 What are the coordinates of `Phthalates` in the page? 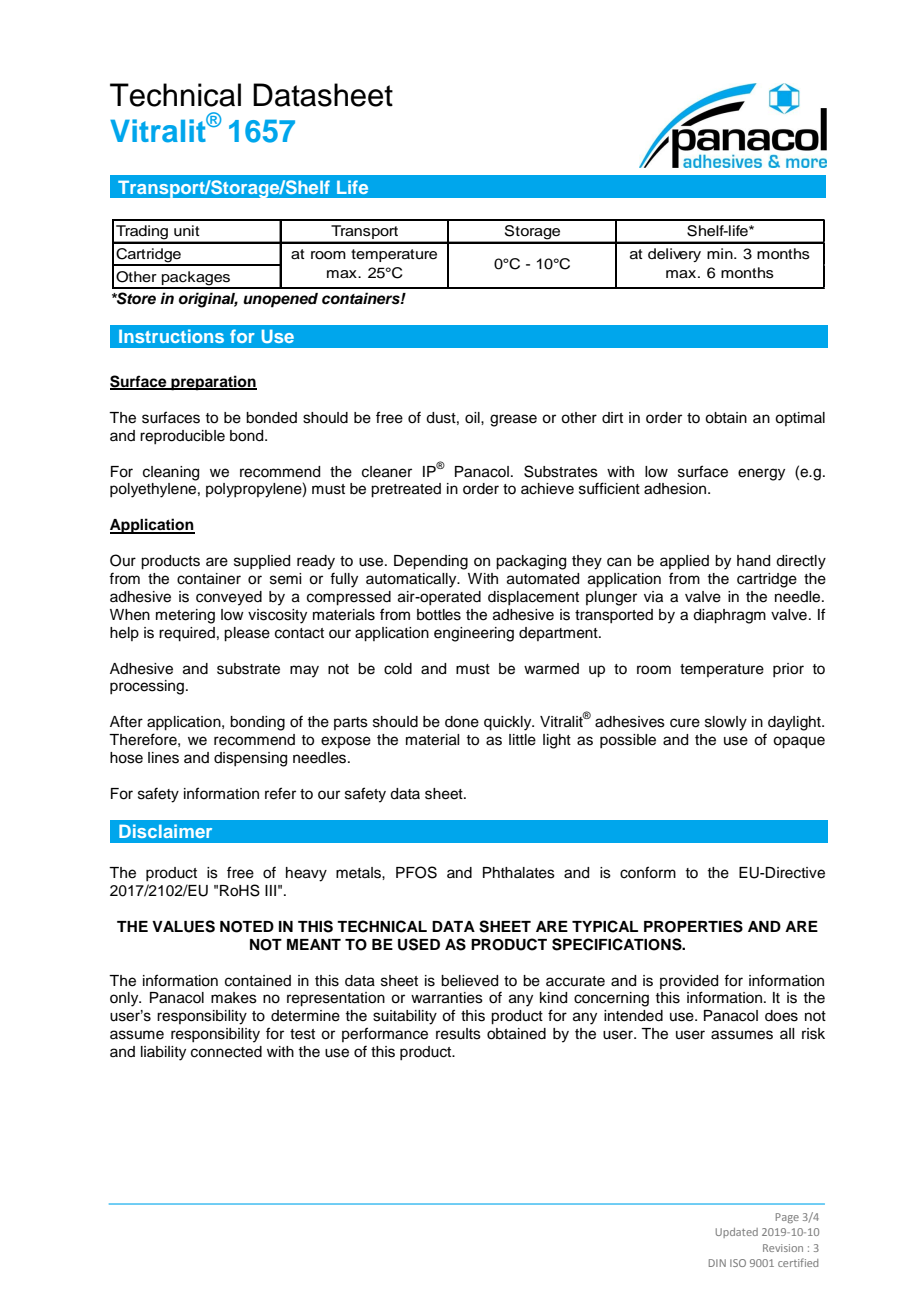 It's located at (519, 873).
